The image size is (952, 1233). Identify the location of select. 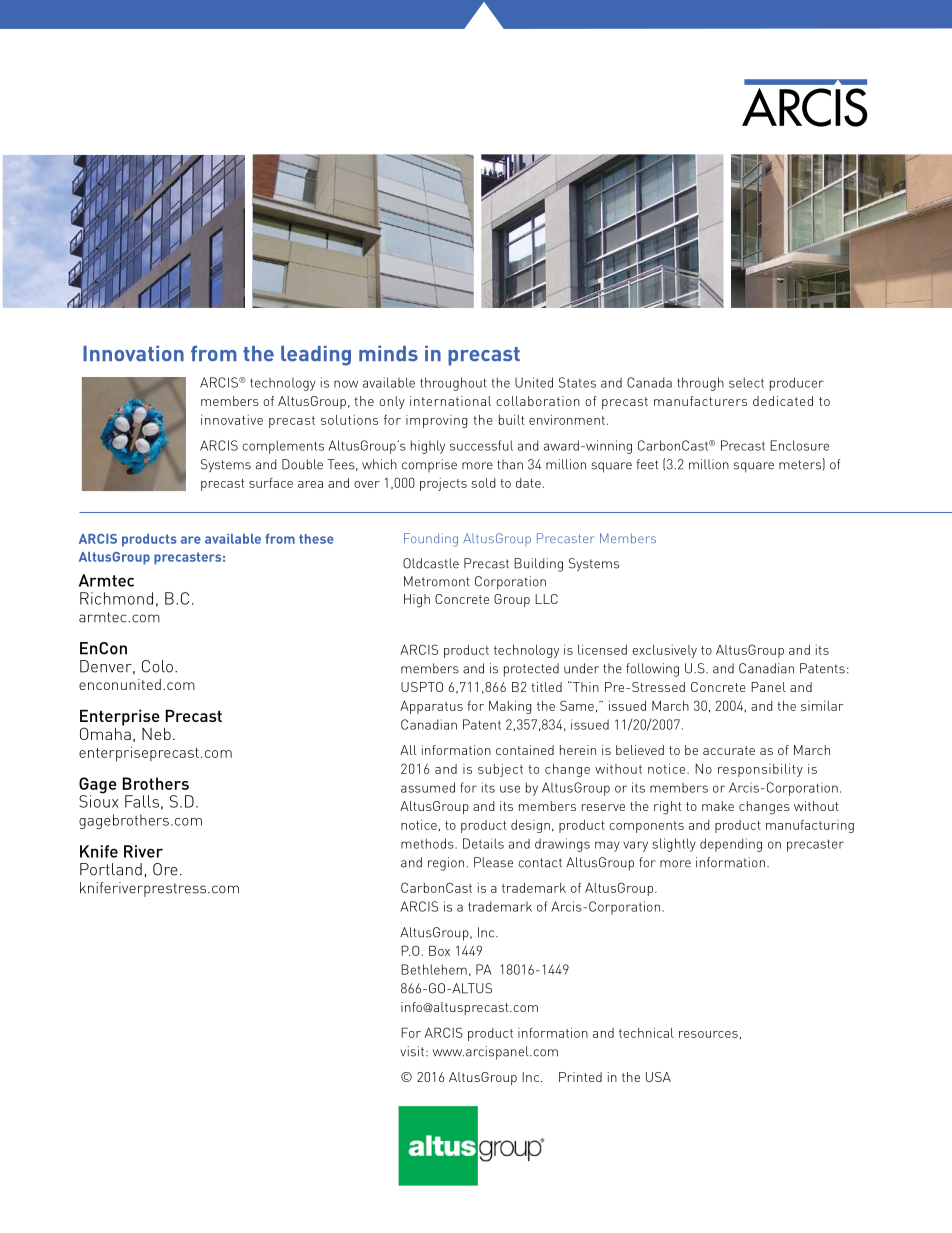
(746, 382).
